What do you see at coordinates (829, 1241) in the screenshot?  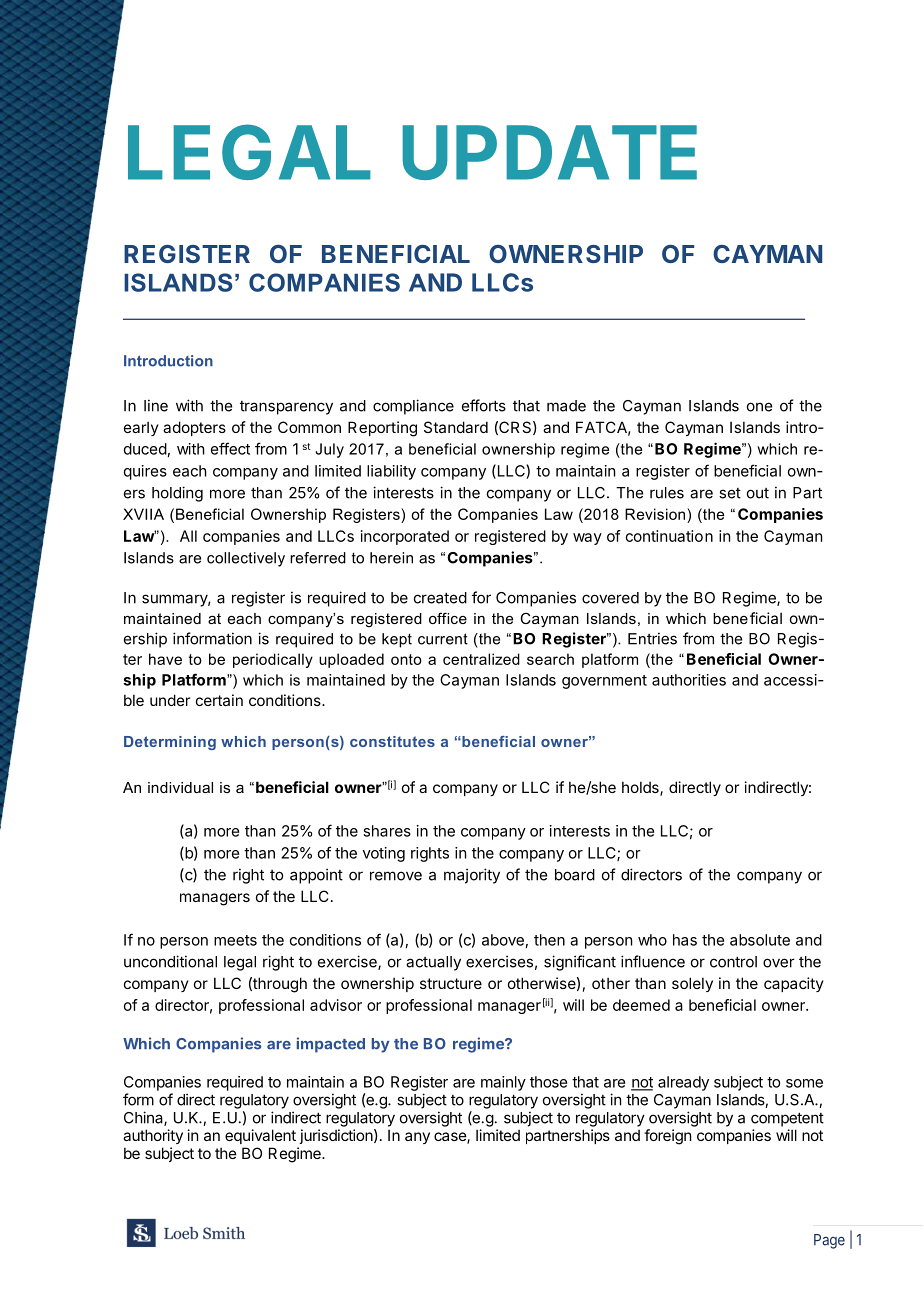 I see `Page` at bounding box center [829, 1241].
